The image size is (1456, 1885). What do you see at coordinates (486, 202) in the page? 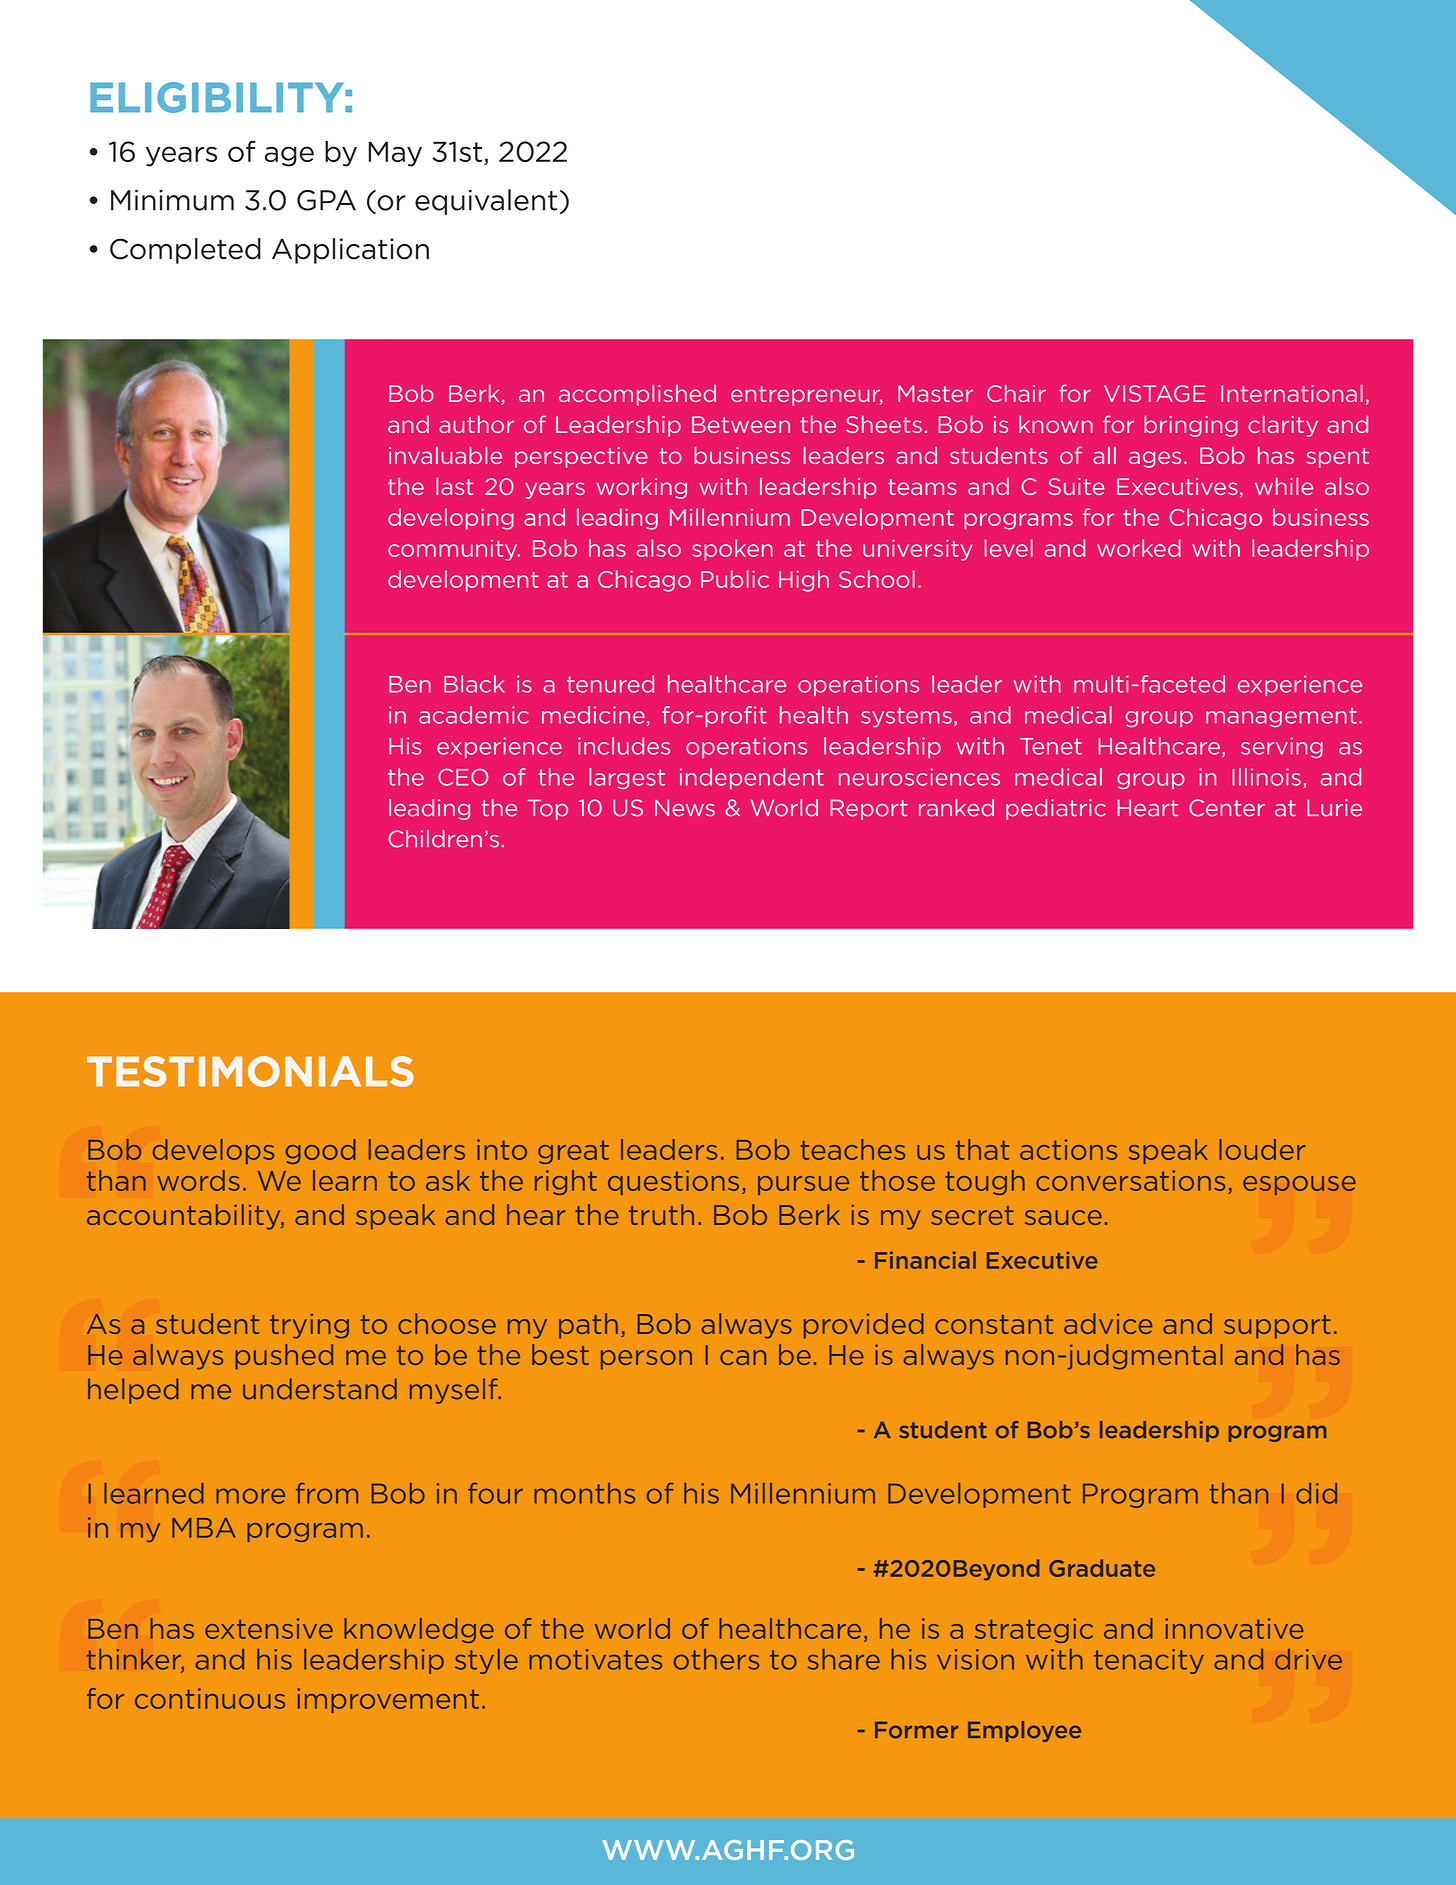
I see `equivalent` at bounding box center [486, 202].
